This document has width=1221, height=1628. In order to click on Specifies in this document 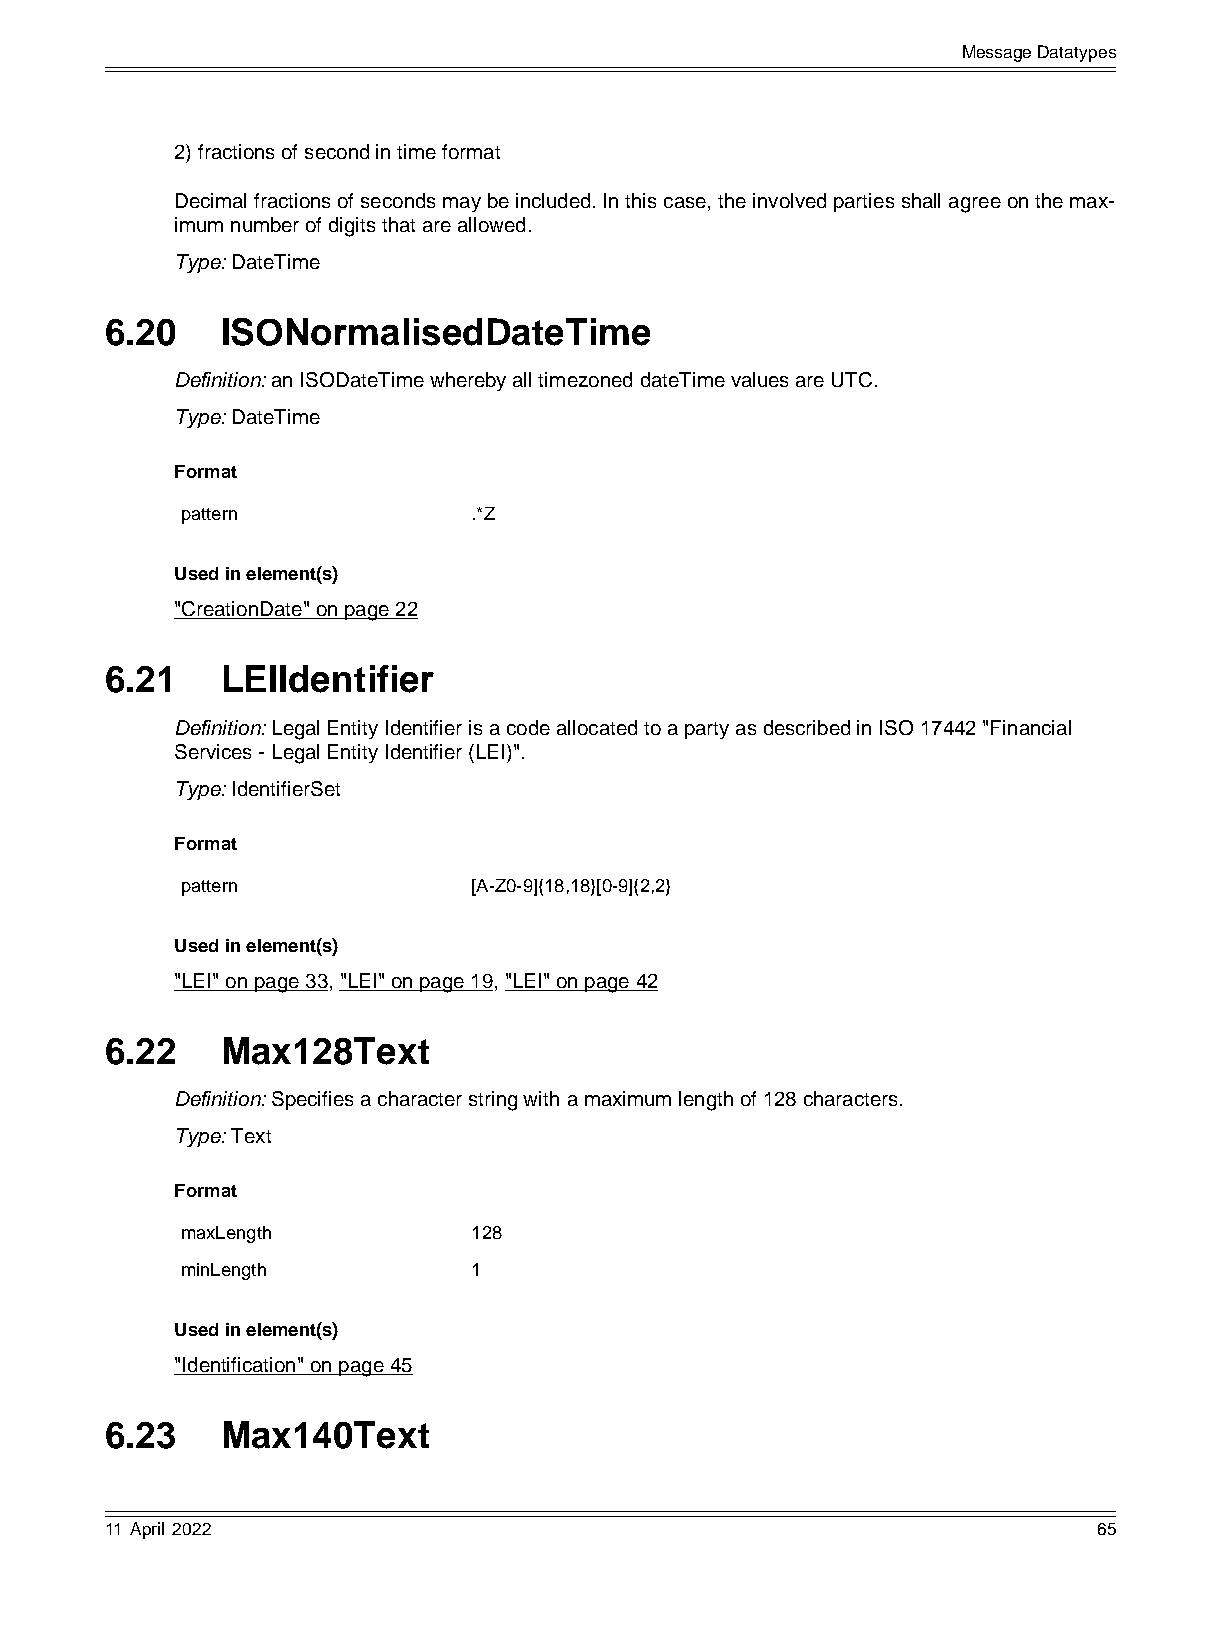, I will do `click(312, 1100)`.
